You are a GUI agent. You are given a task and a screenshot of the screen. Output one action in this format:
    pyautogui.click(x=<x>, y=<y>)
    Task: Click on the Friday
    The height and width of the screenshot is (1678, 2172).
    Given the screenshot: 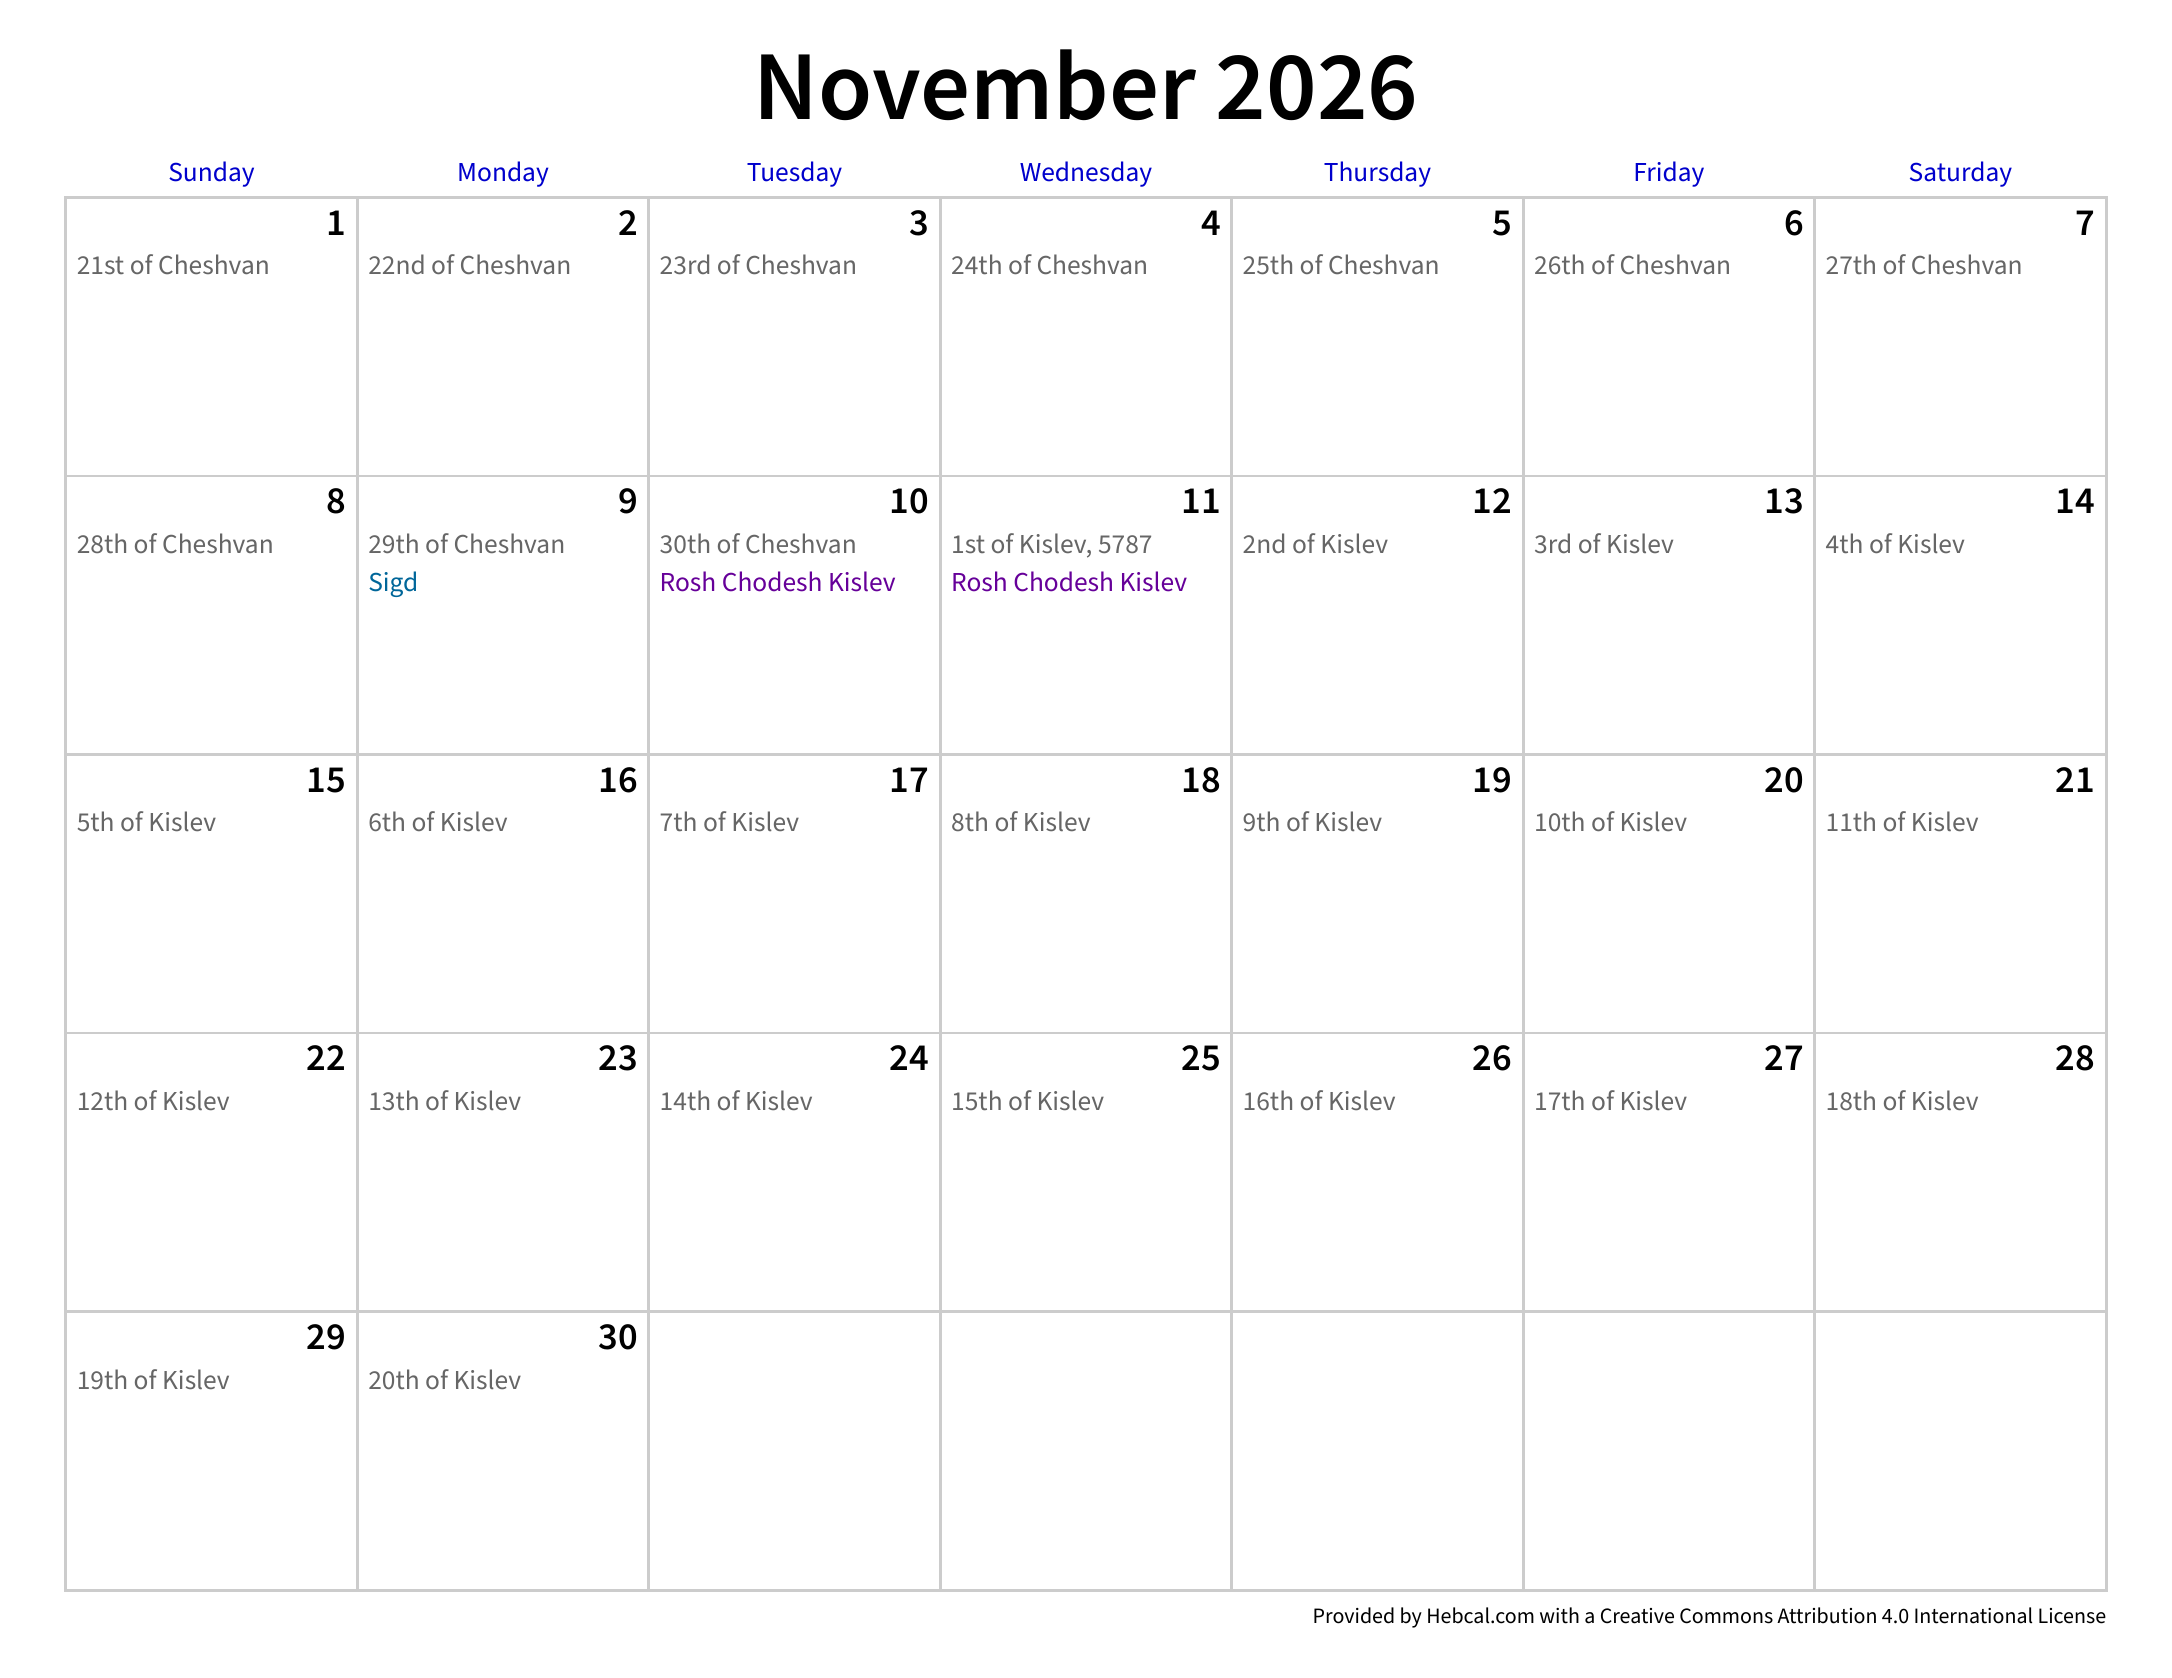 What is the action you would take?
    pyautogui.click(x=1669, y=174)
